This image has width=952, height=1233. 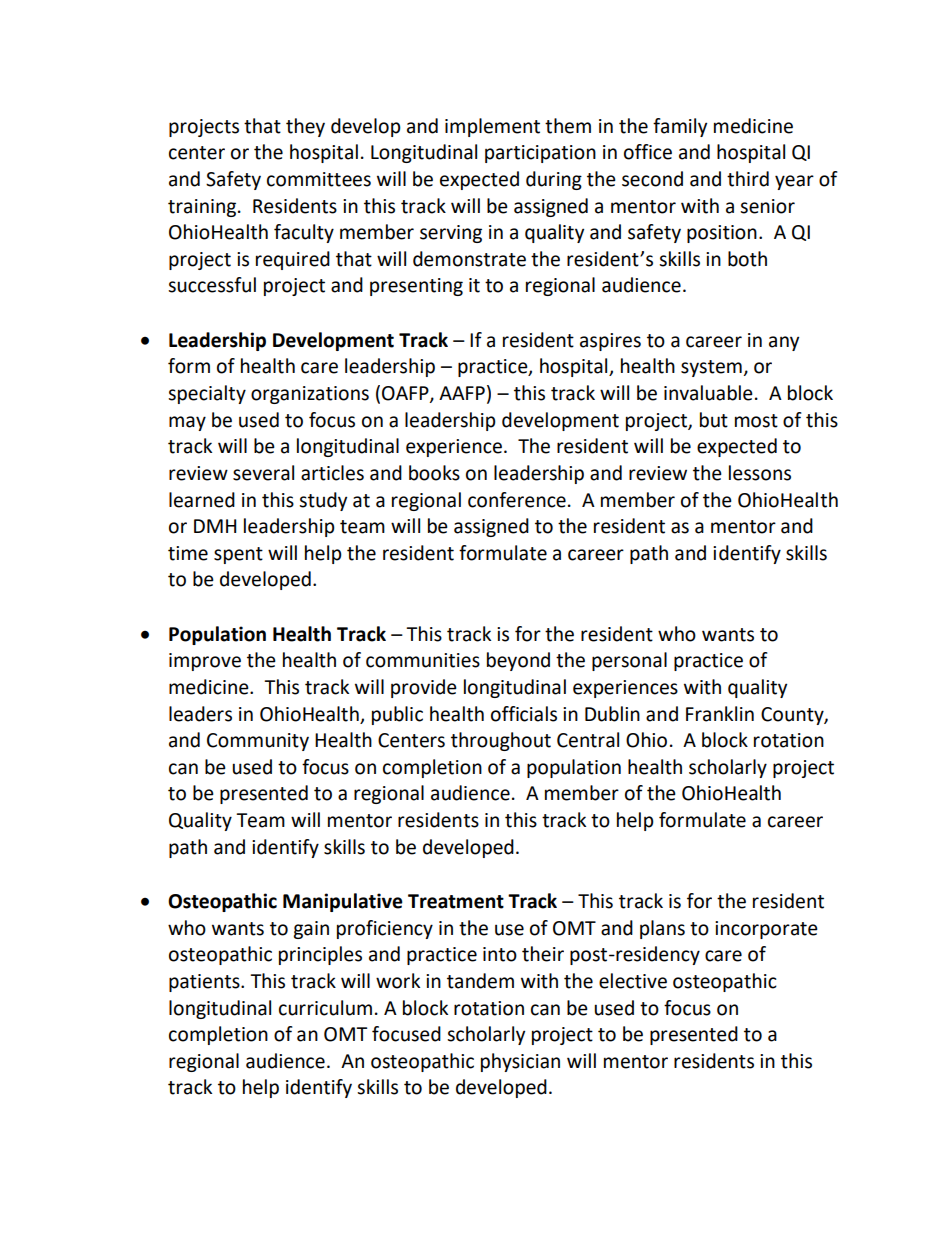 I want to click on physician, so click(x=520, y=1062).
